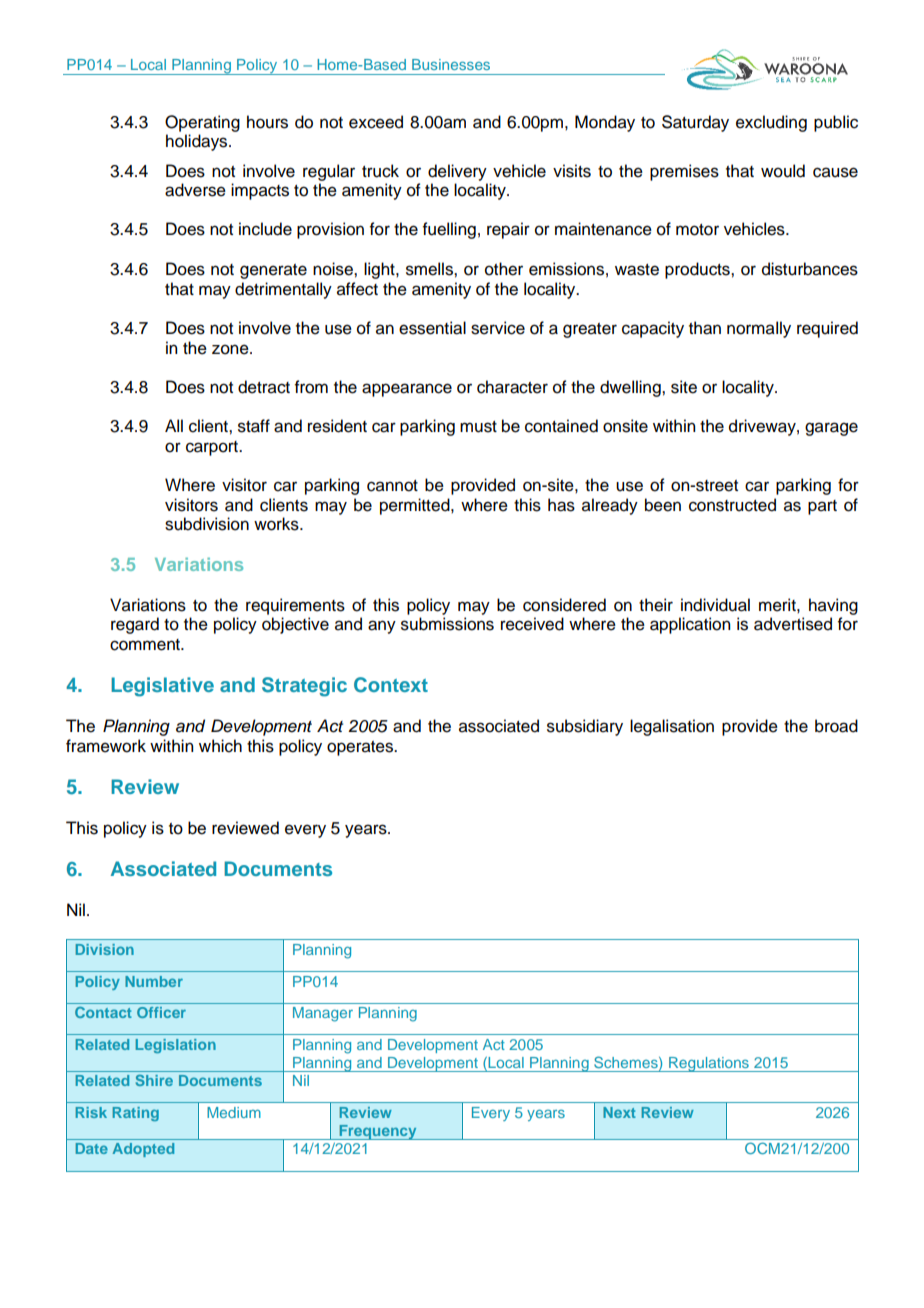  Describe the element at coordinates (135, 625) in the screenshot. I see `regard` at that location.
